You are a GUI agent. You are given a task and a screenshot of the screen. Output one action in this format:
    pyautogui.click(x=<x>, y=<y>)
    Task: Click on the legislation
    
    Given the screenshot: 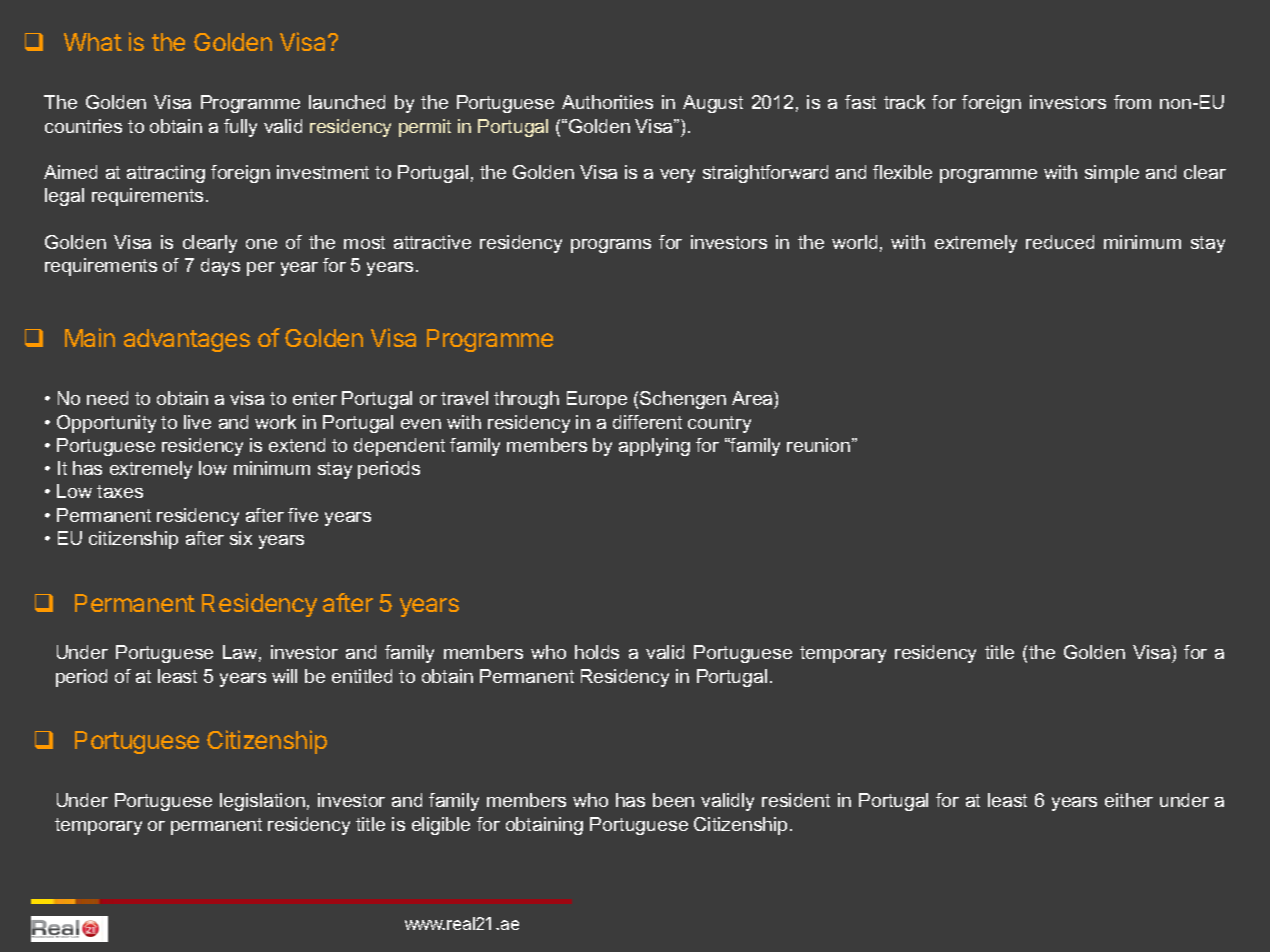 What is the action you would take?
    pyautogui.click(x=262, y=802)
